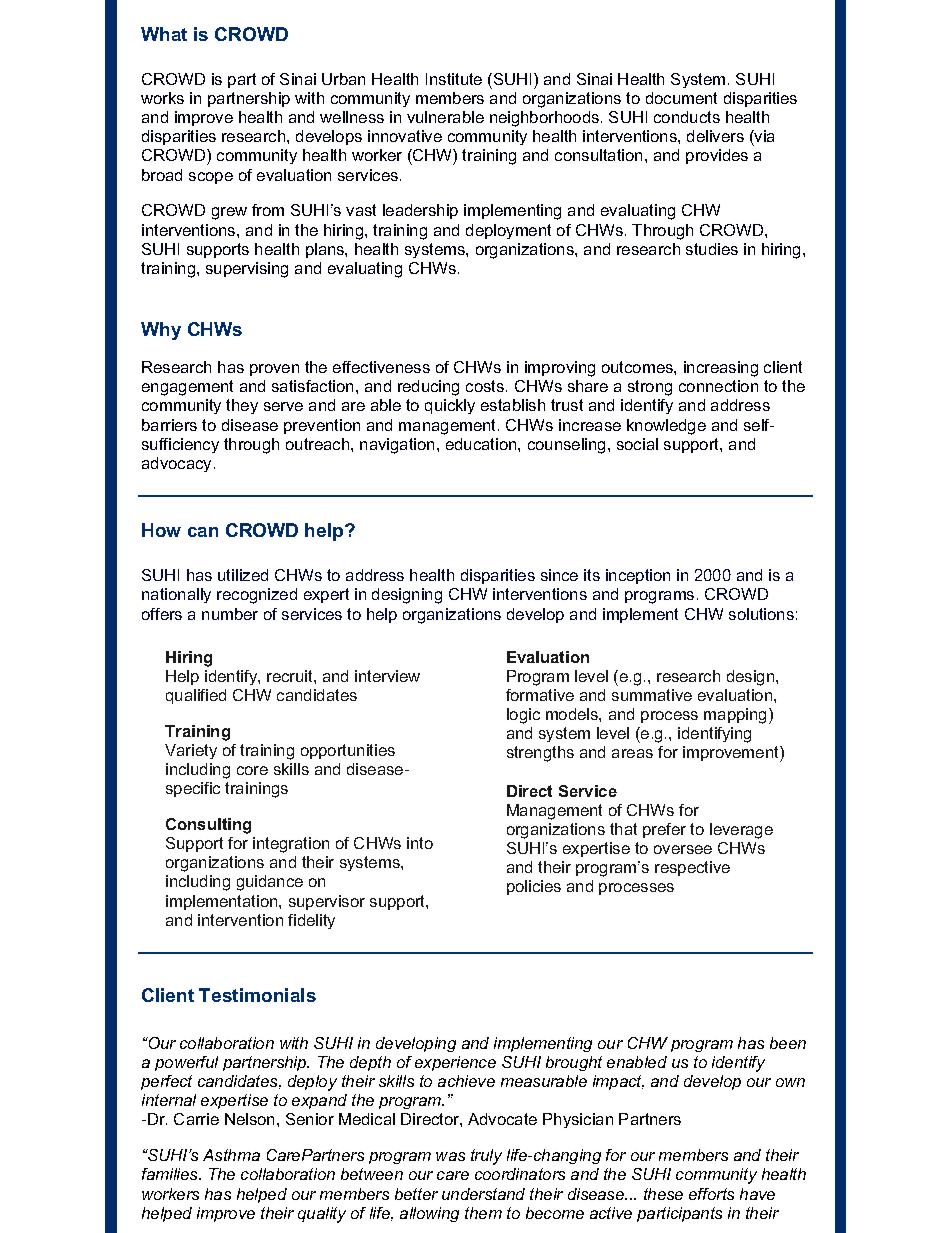  What do you see at coordinates (454, 79) in the screenshot?
I see `Institute` at bounding box center [454, 79].
